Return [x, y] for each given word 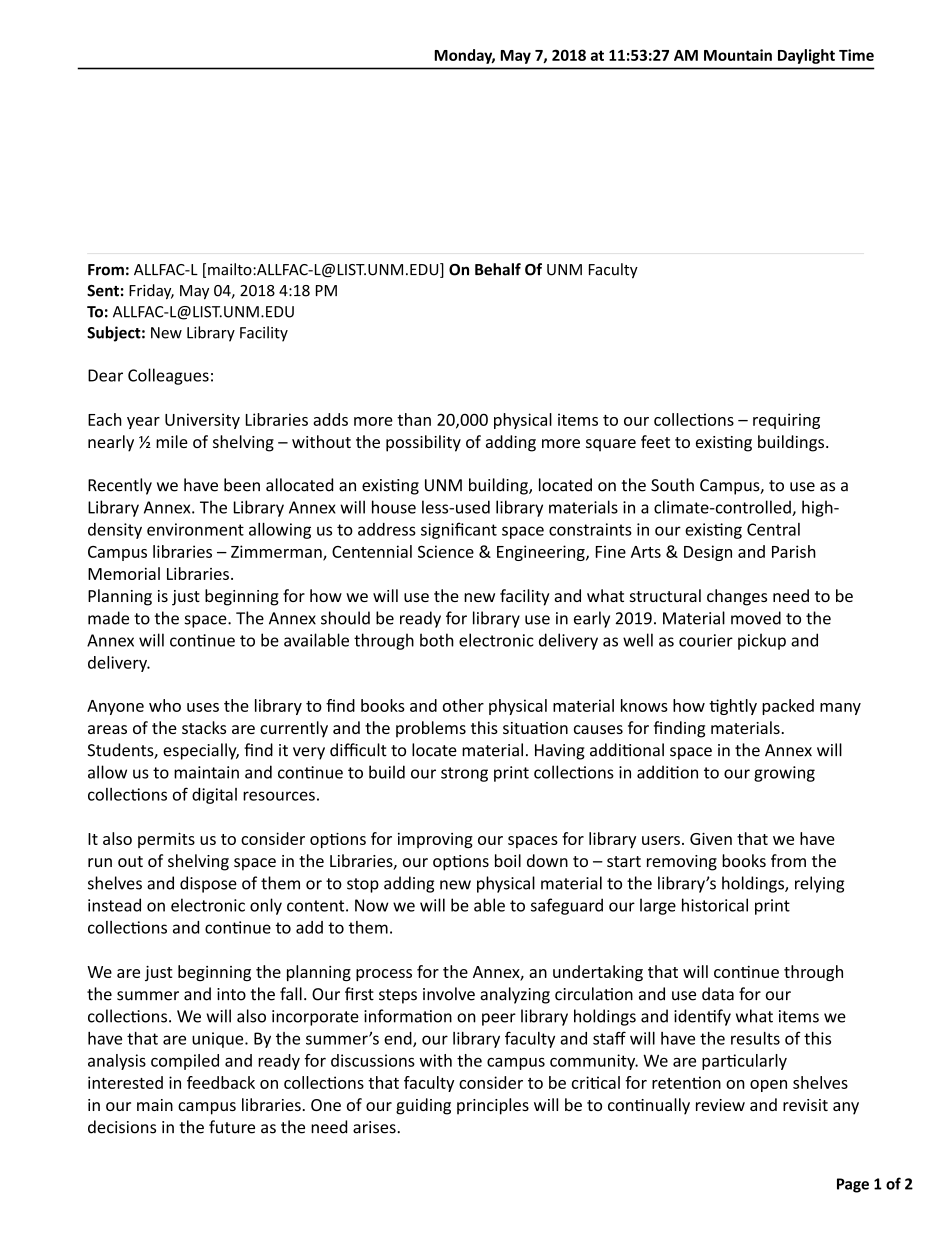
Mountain [738, 55]
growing [784, 774]
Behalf [498, 269]
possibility [423, 443]
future [232, 1127]
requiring [786, 421]
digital [214, 796]
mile [172, 441]
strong [464, 774]
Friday [151, 292]
